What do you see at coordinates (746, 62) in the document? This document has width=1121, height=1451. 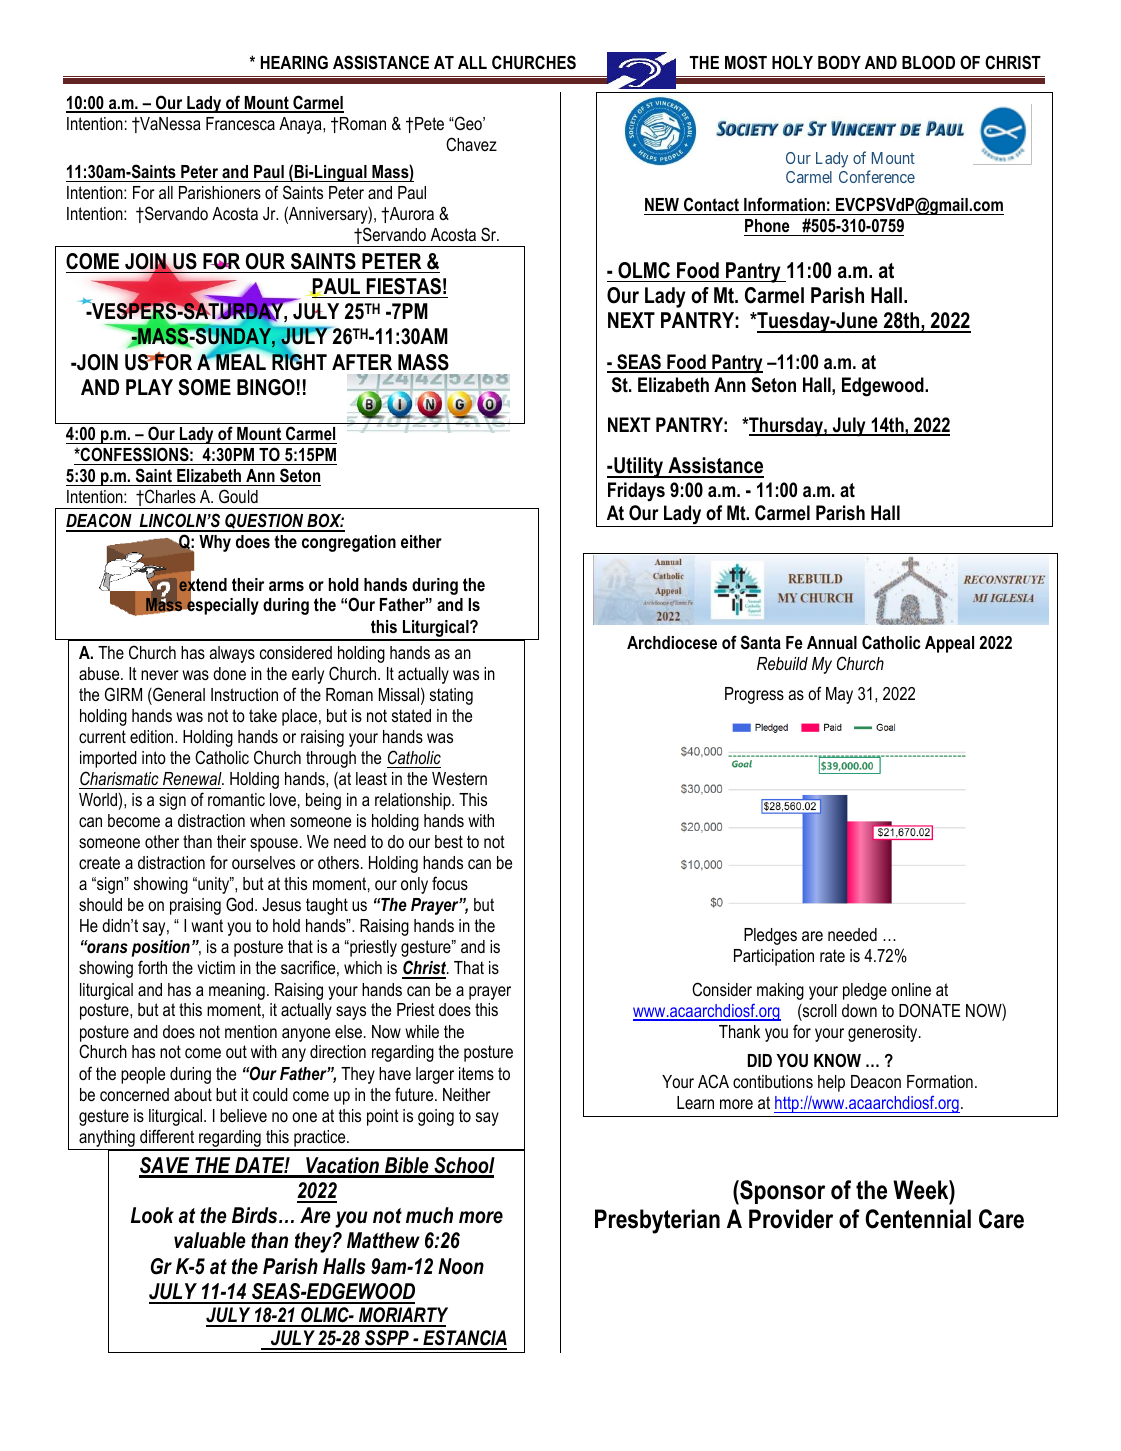 I see `MOST` at bounding box center [746, 62].
